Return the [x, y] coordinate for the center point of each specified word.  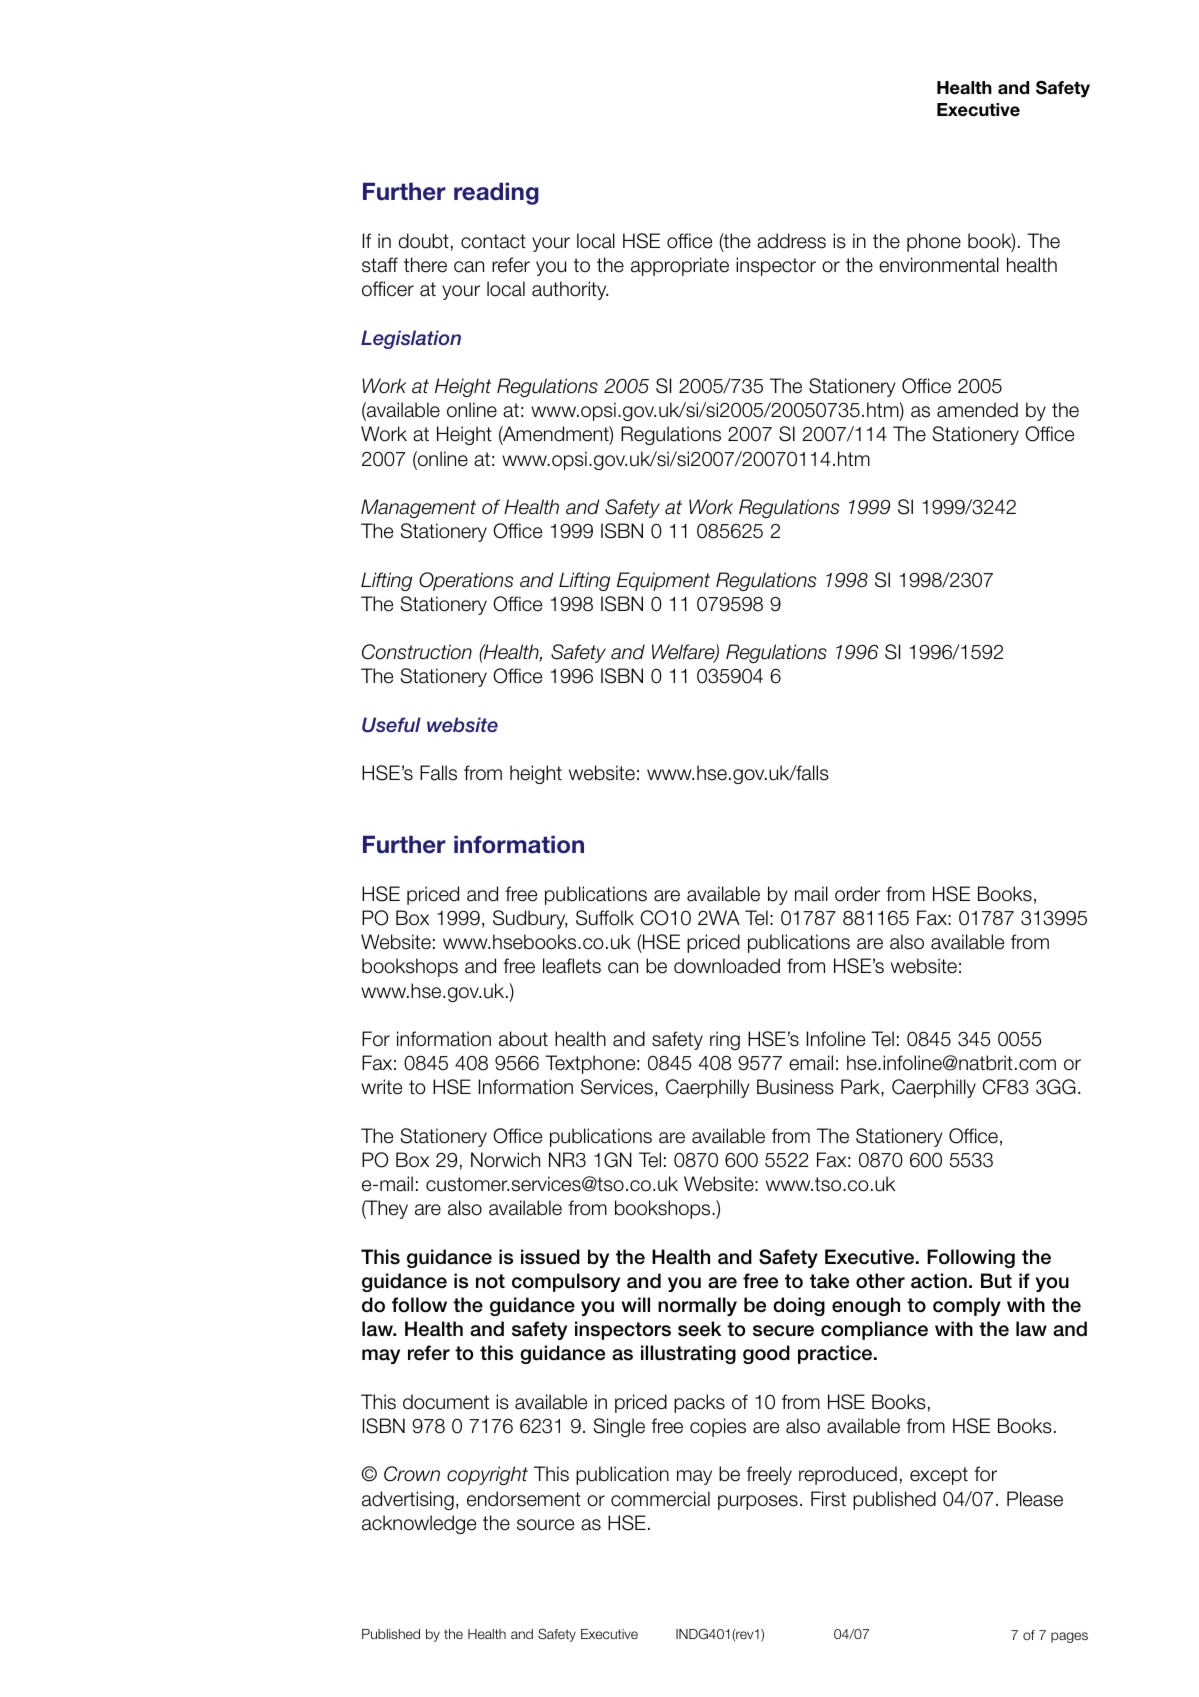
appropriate [680, 266]
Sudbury [530, 919]
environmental [939, 265]
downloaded [727, 966]
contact [493, 241]
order [857, 894]
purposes [758, 1502]
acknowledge [419, 1524]
